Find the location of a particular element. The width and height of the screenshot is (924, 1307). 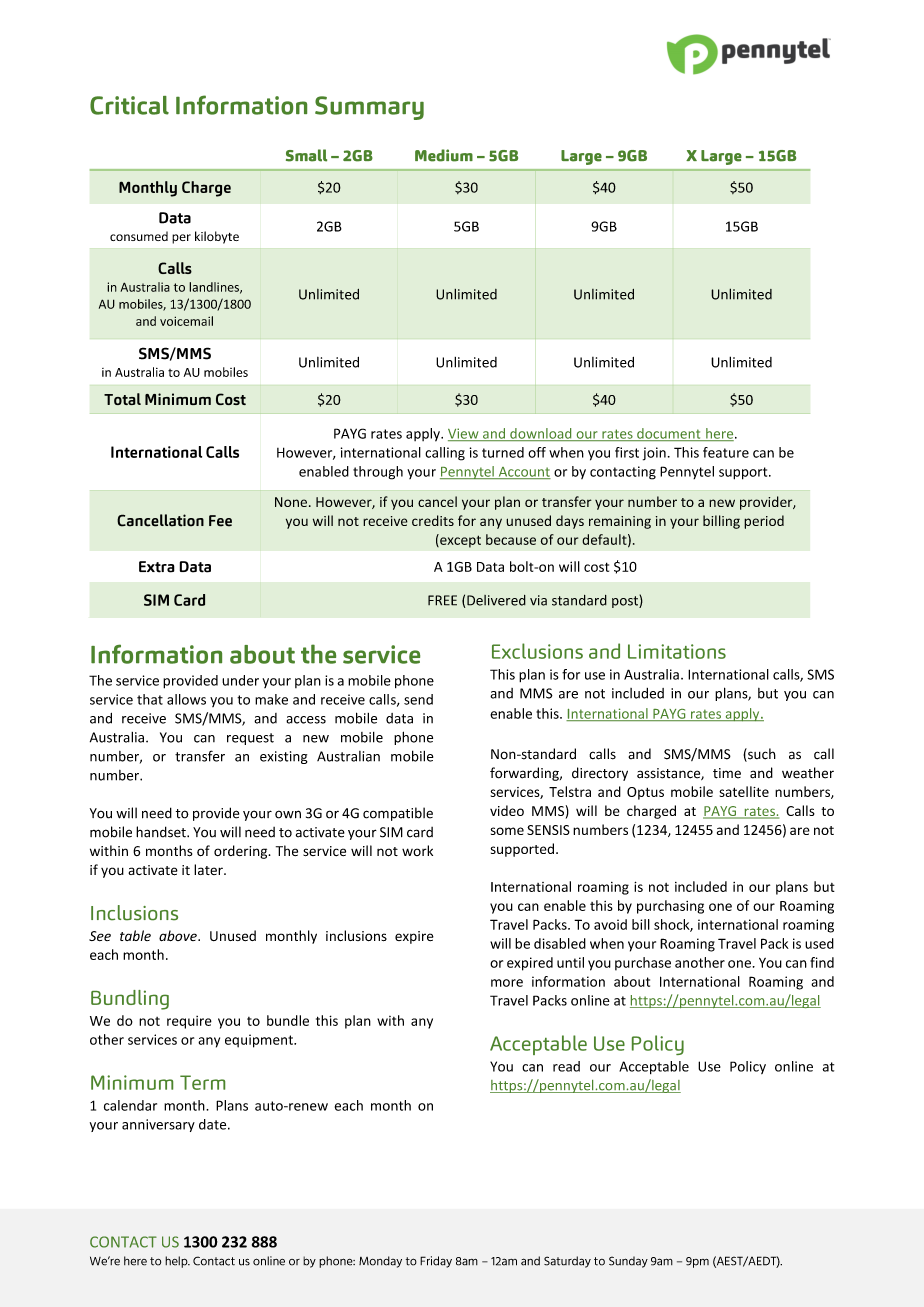

FREE is located at coordinates (442, 600).
